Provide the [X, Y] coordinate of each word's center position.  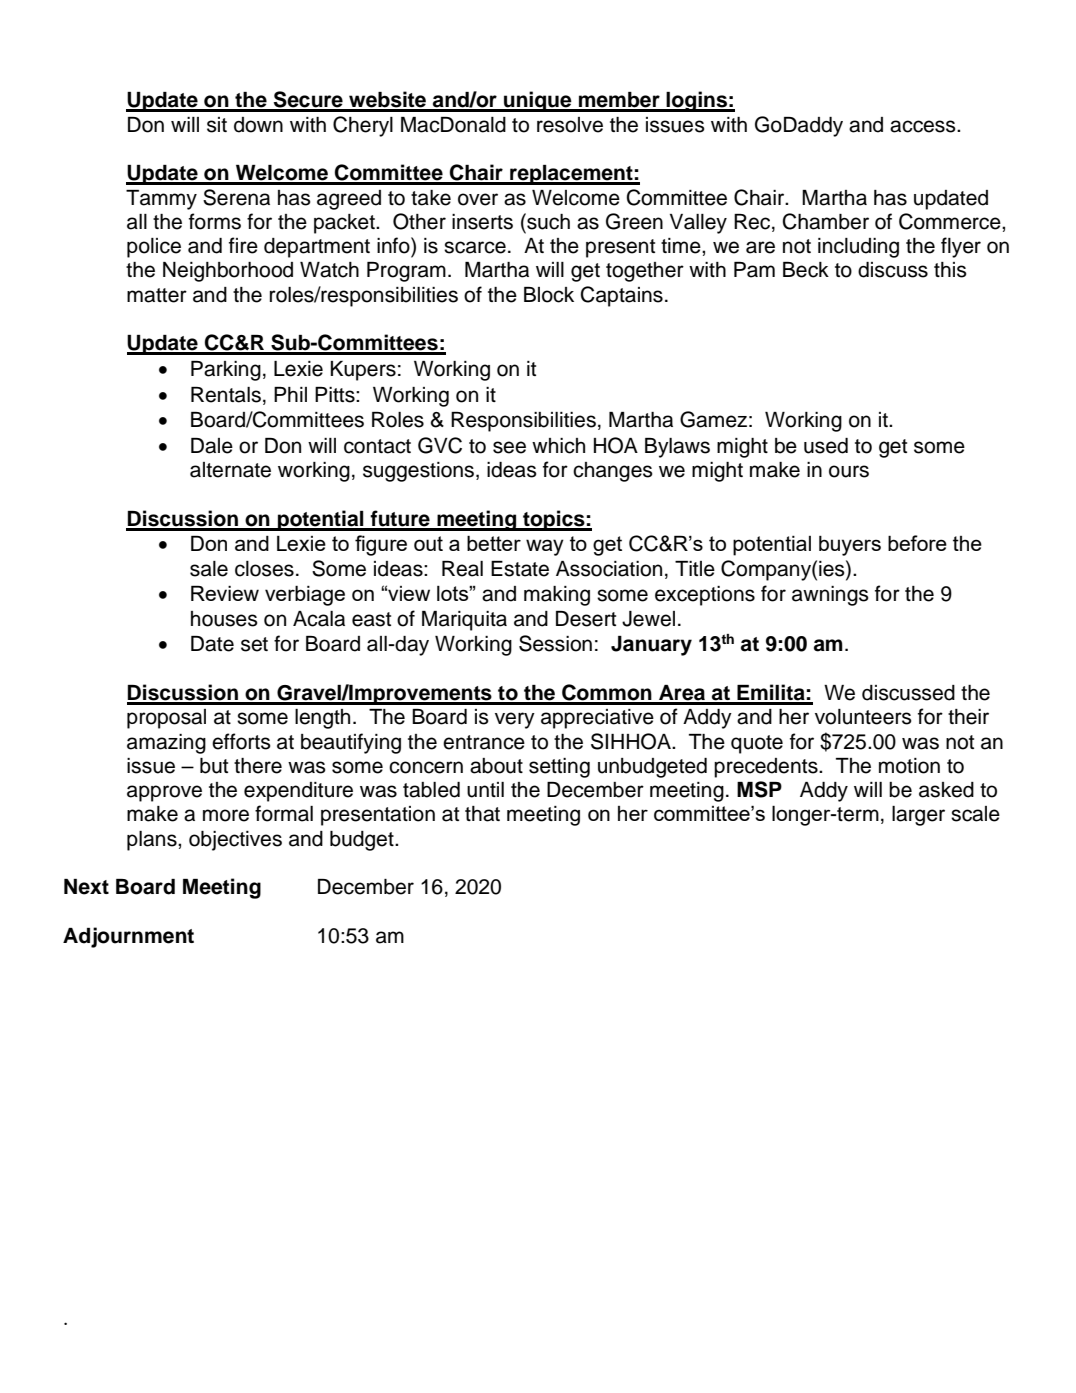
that [482, 814]
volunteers [863, 717]
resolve [570, 125]
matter [157, 295]
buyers [850, 546]
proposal [166, 719]
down [258, 125]
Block [549, 295]
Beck [806, 270]
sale [209, 569]
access [924, 126]
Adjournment [128, 937]
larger [918, 816]
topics [554, 520]
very [515, 720]
